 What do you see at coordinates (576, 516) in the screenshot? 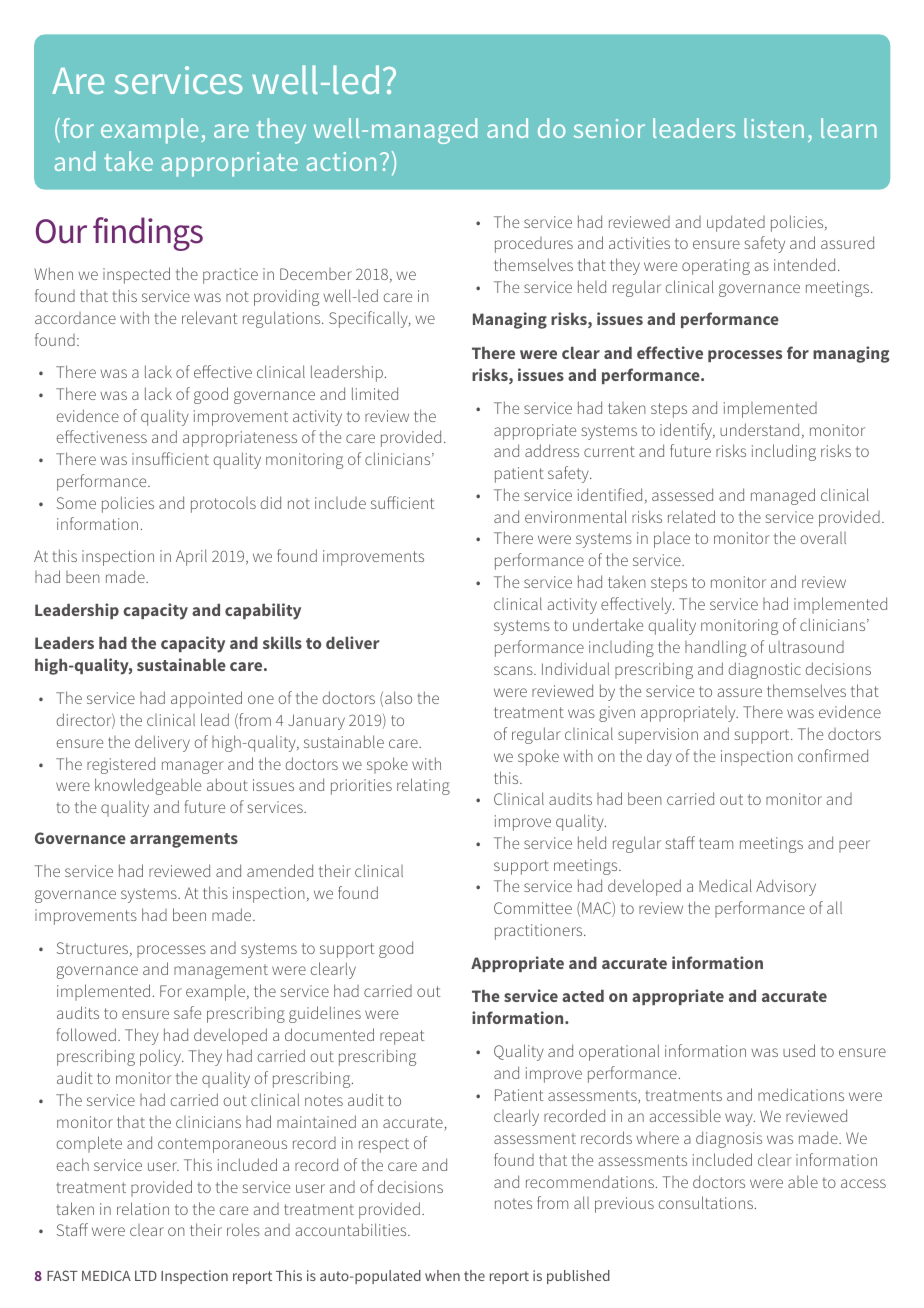
I see `environmental` at bounding box center [576, 516].
